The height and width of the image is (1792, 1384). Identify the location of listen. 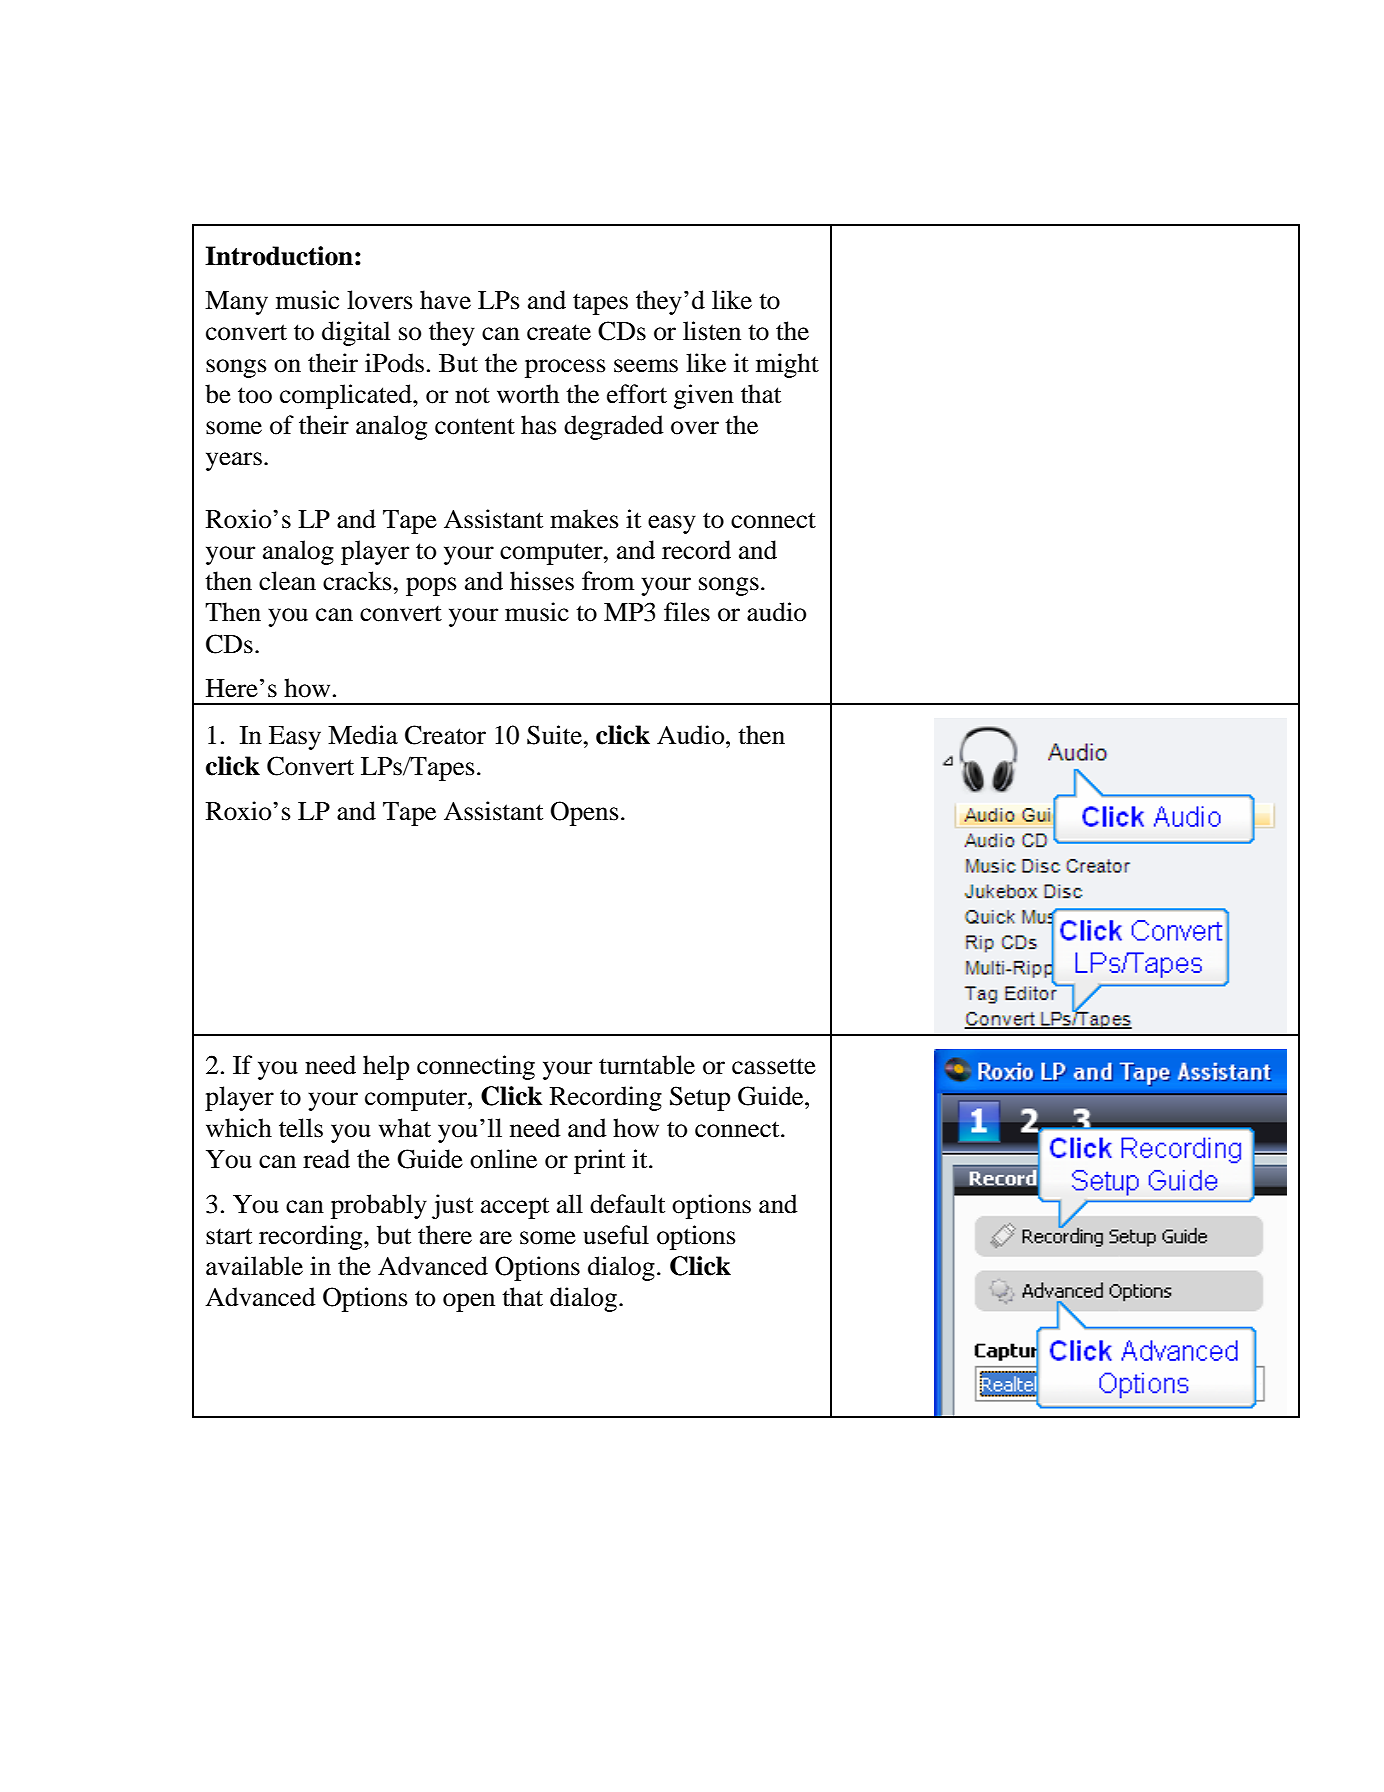
(712, 331).
